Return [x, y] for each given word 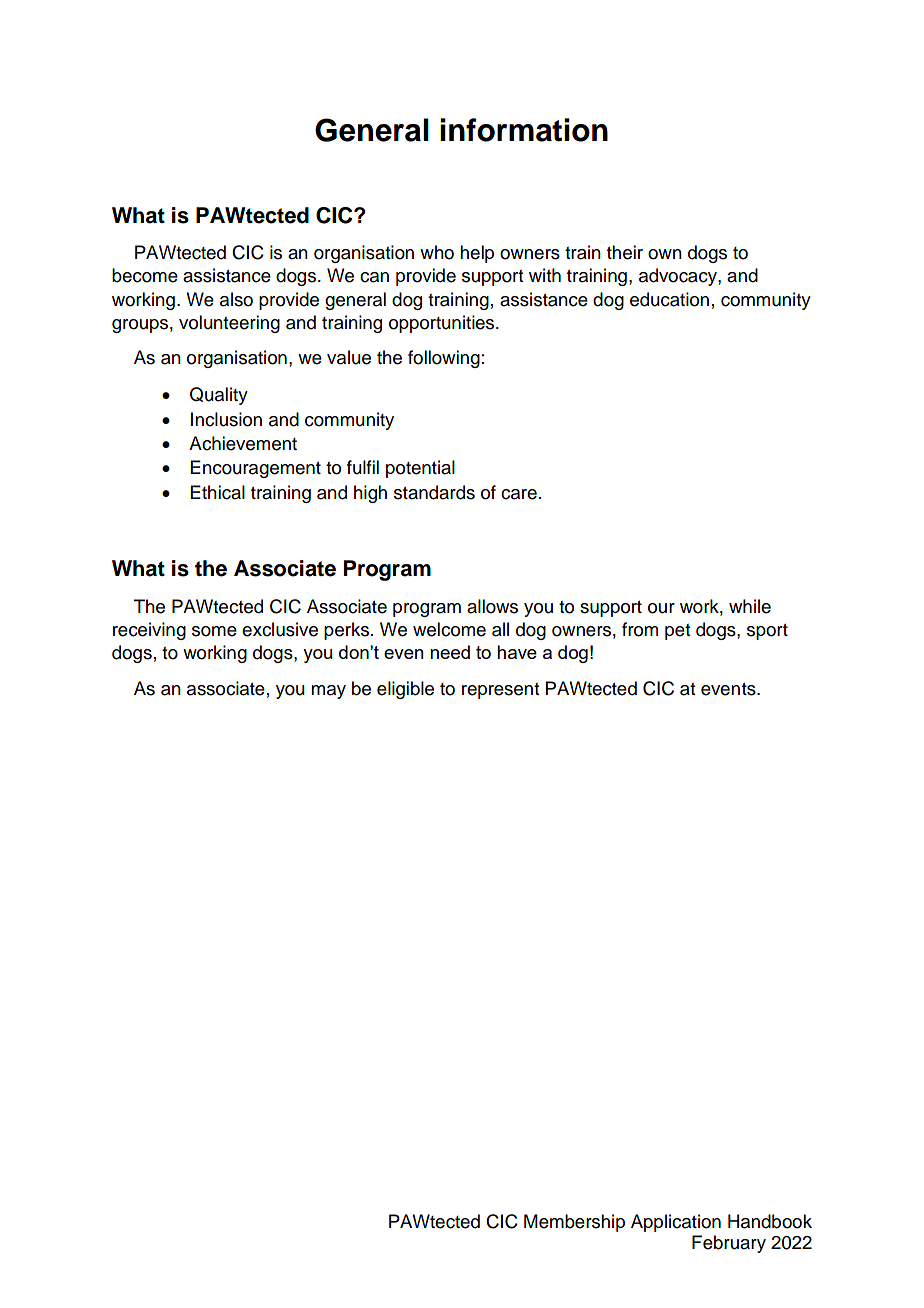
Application [676, 1223]
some [214, 631]
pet [677, 632]
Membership [574, 1223]
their [625, 252]
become [145, 275]
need [450, 652]
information [524, 130]
